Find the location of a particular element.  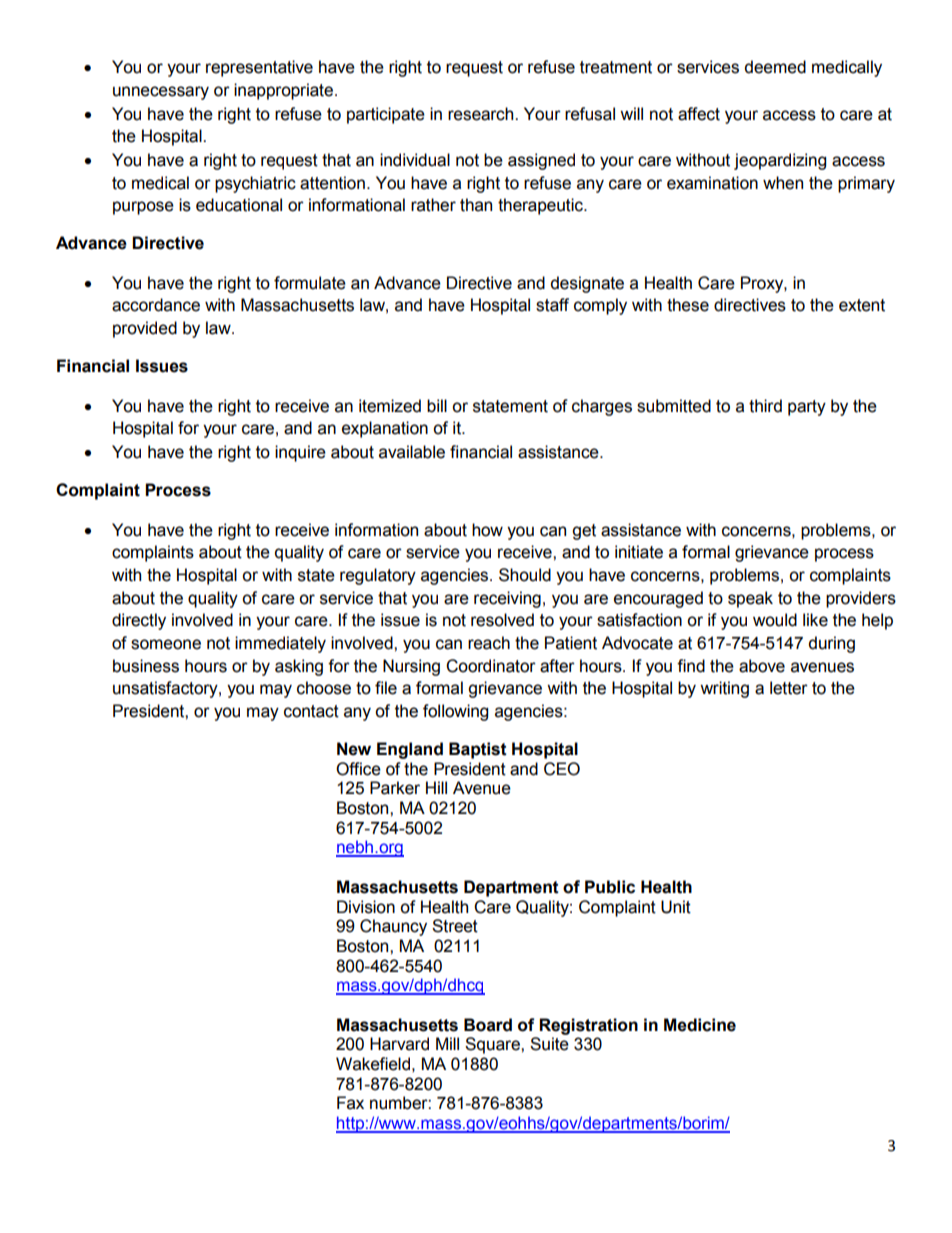

deemed is located at coordinates (775, 67).
